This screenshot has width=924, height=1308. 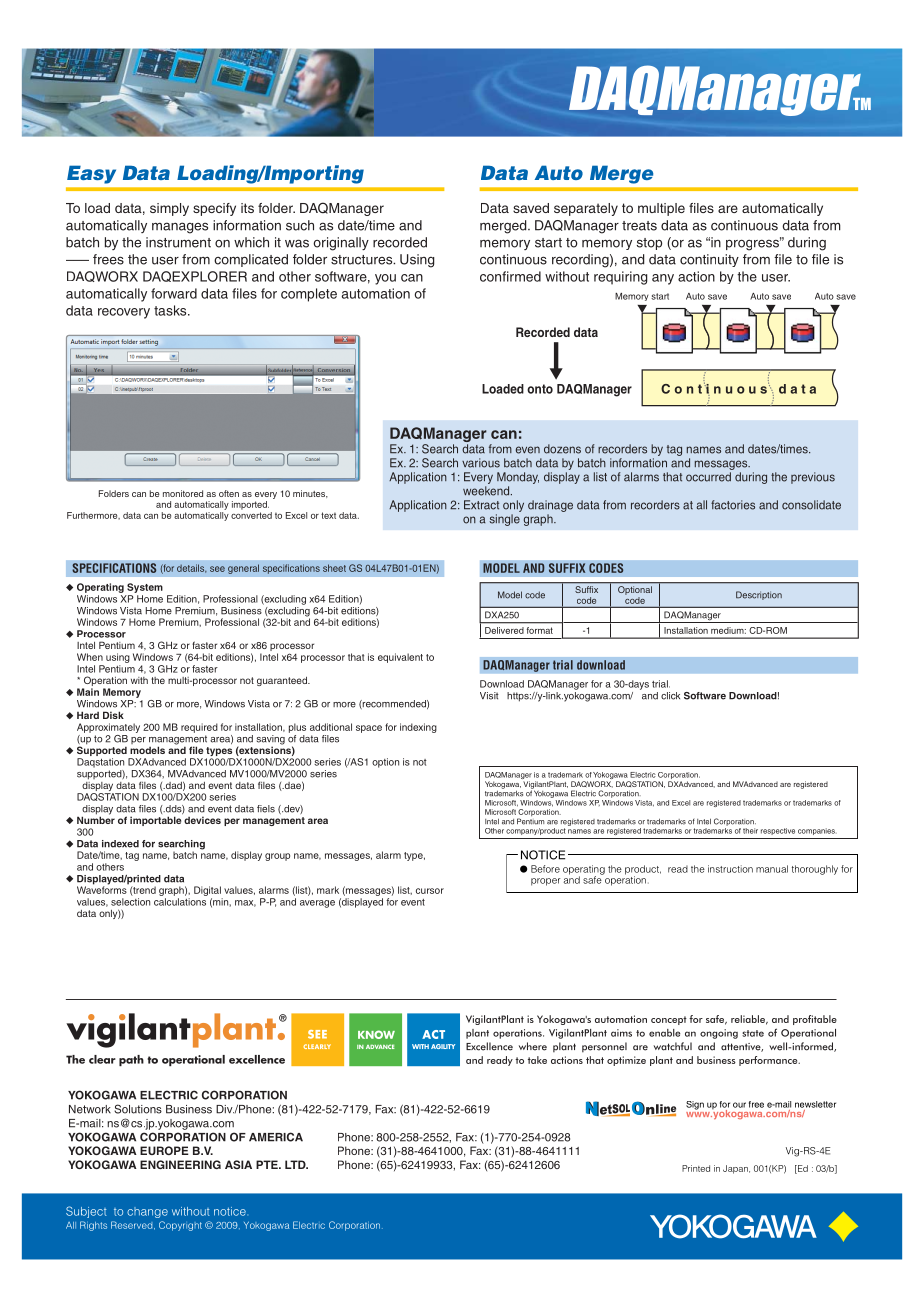 I want to click on continuity, so click(x=709, y=260).
